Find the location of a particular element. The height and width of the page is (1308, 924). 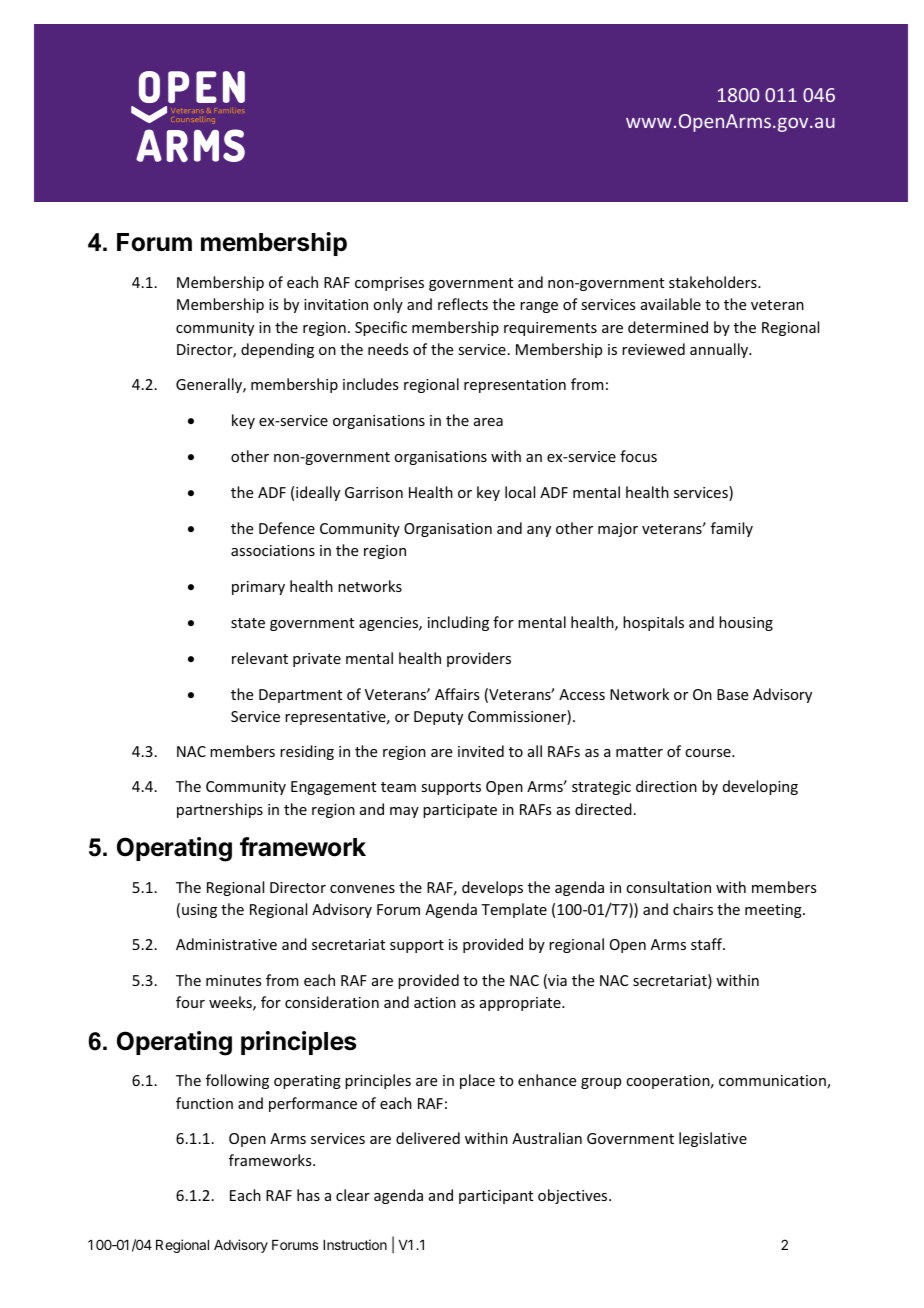

depending is located at coordinates (277, 350).
